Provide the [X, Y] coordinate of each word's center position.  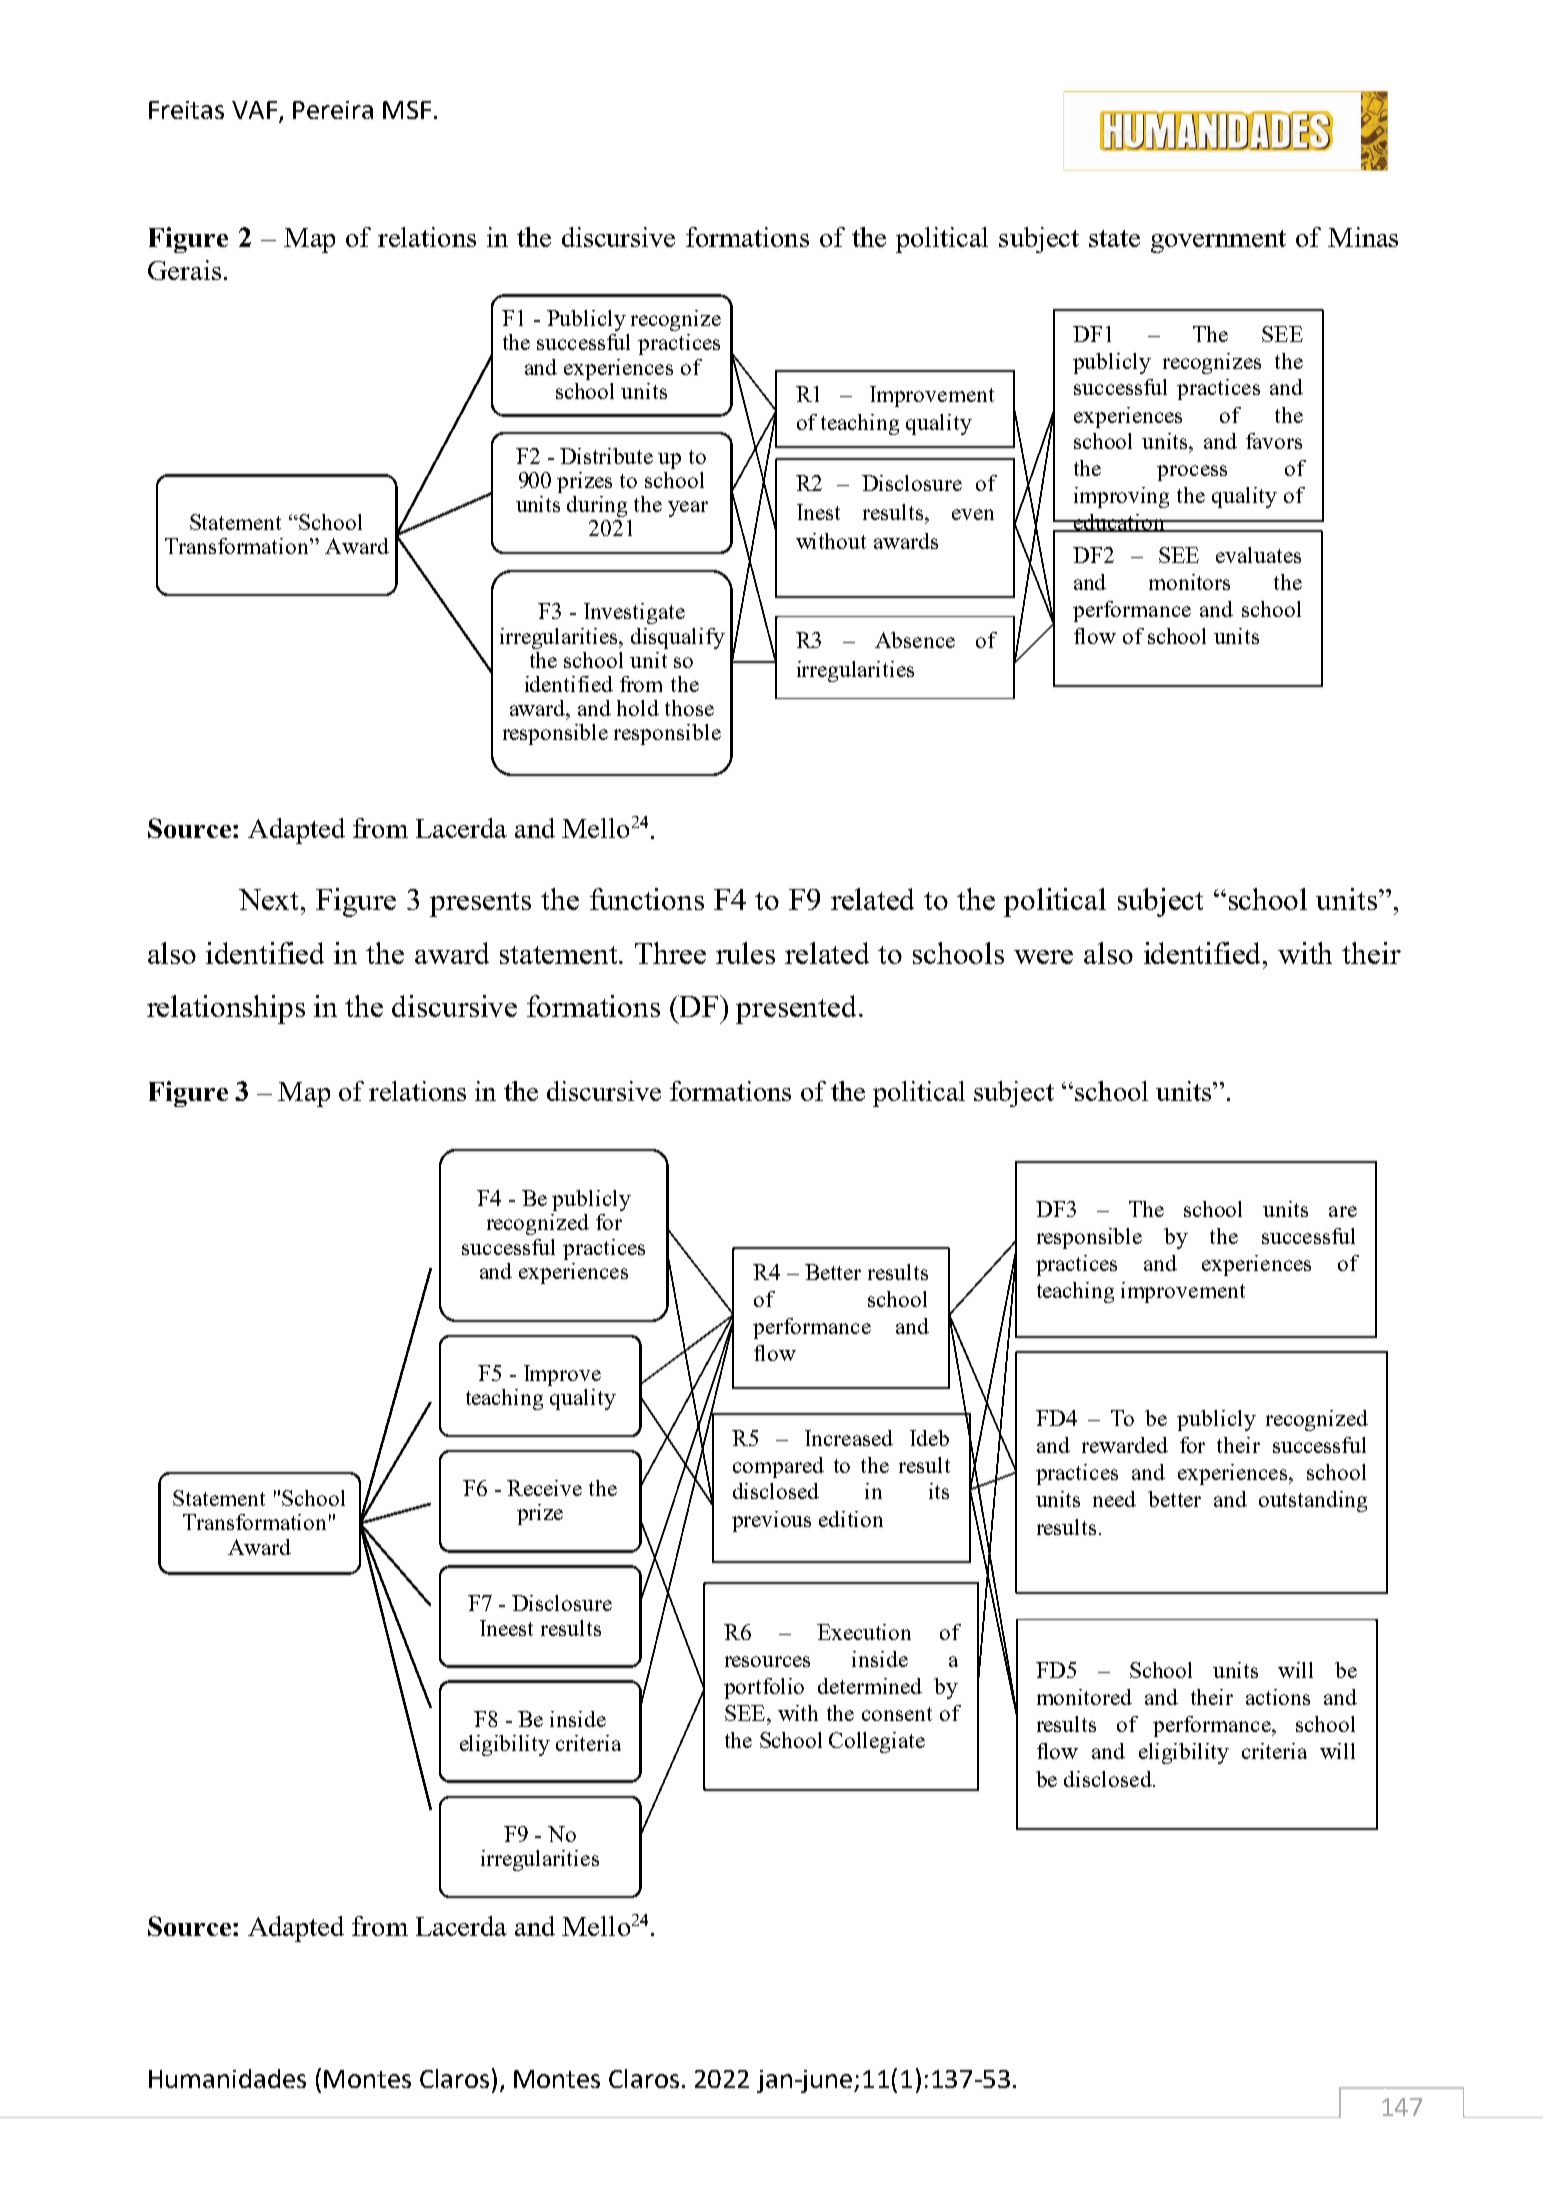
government [1218, 241]
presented [796, 1009]
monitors [1189, 582]
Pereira [333, 110]
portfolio [764, 1688]
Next [270, 899]
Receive [544, 1488]
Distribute [606, 456]
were [1043, 957]
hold [638, 708]
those [689, 708]
